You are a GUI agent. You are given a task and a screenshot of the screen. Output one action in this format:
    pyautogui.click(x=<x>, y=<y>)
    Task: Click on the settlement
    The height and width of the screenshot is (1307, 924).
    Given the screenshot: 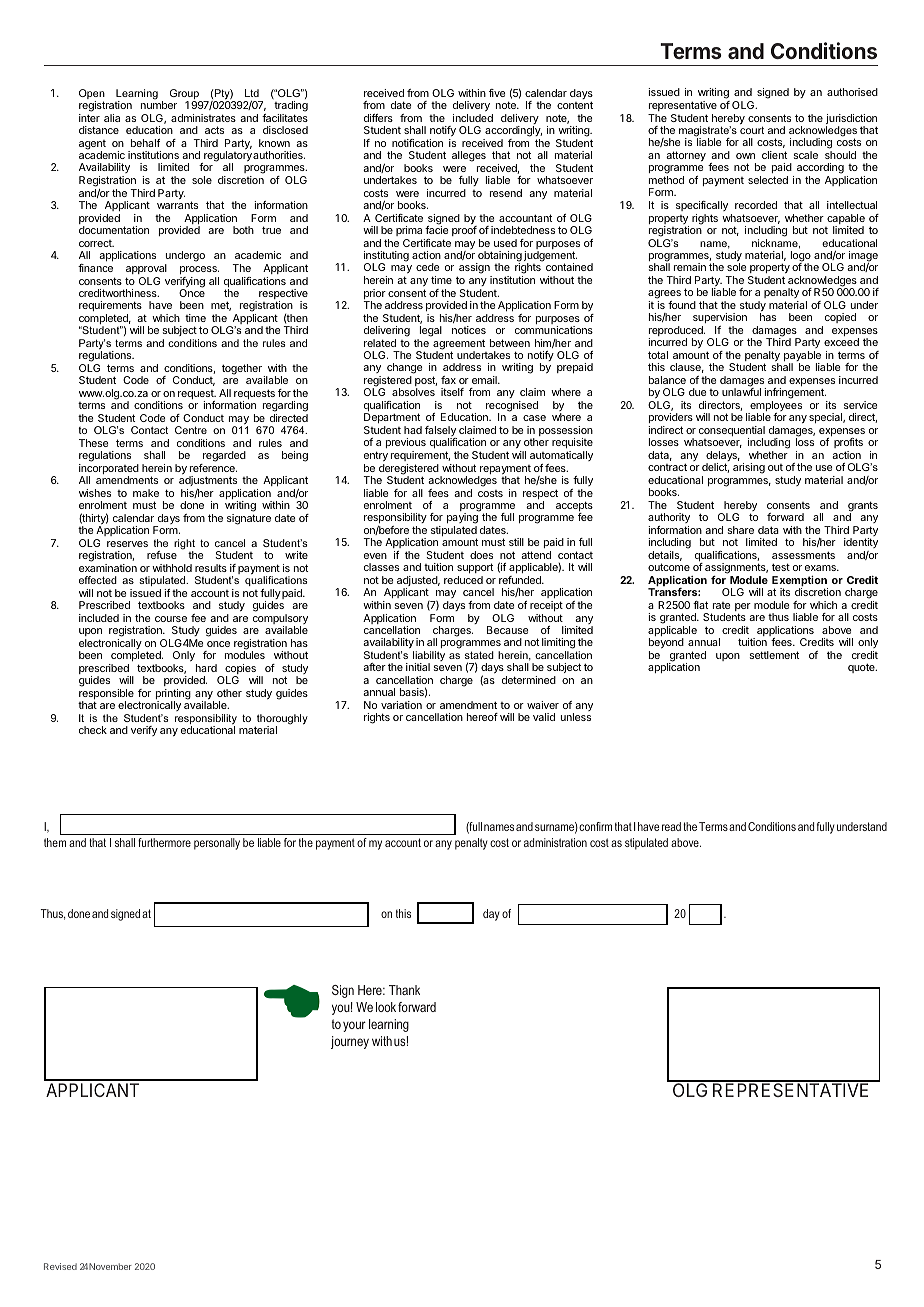 What is the action you would take?
    pyautogui.click(x=774, y=655)
